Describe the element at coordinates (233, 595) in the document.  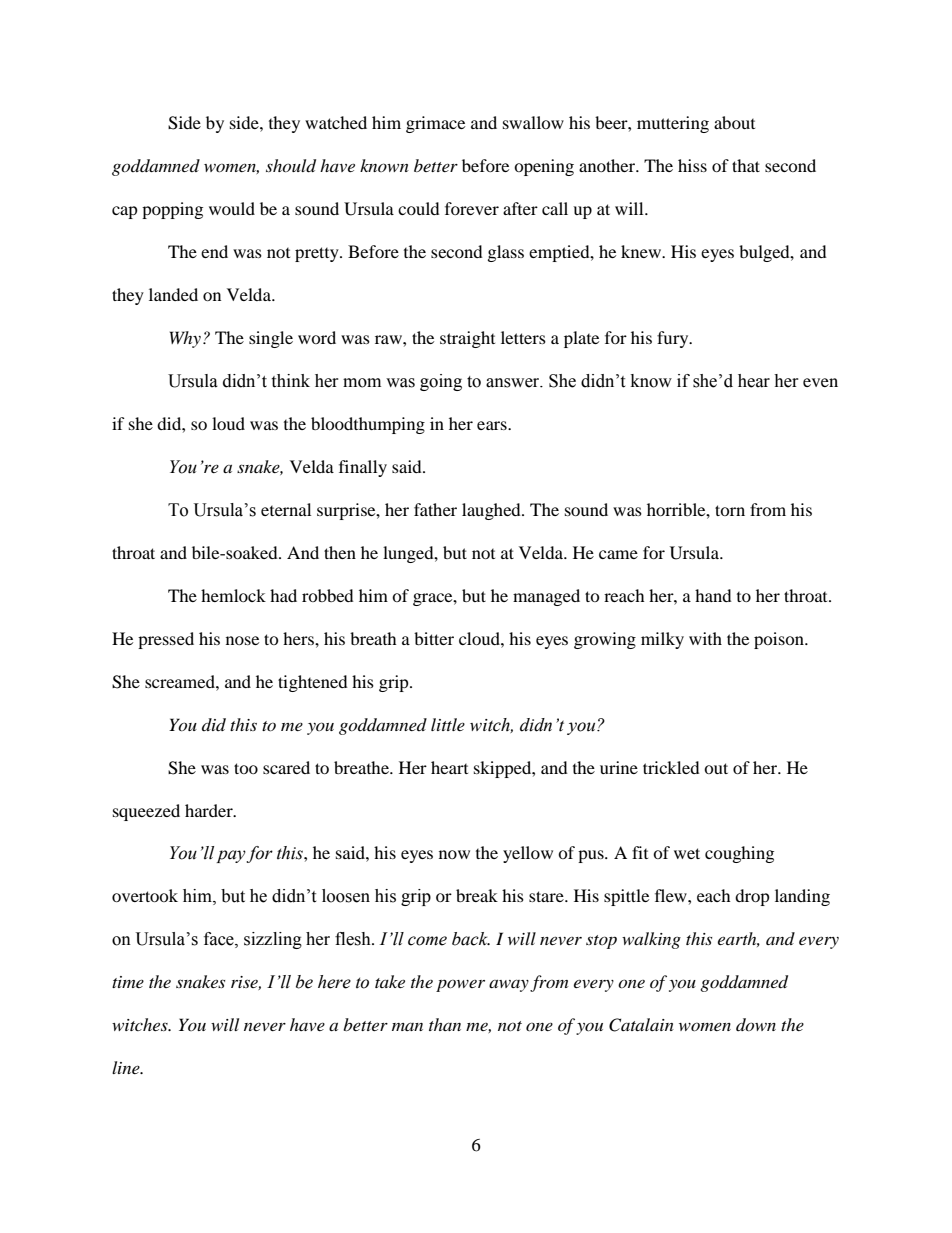
I see `hemlock` at that location.
